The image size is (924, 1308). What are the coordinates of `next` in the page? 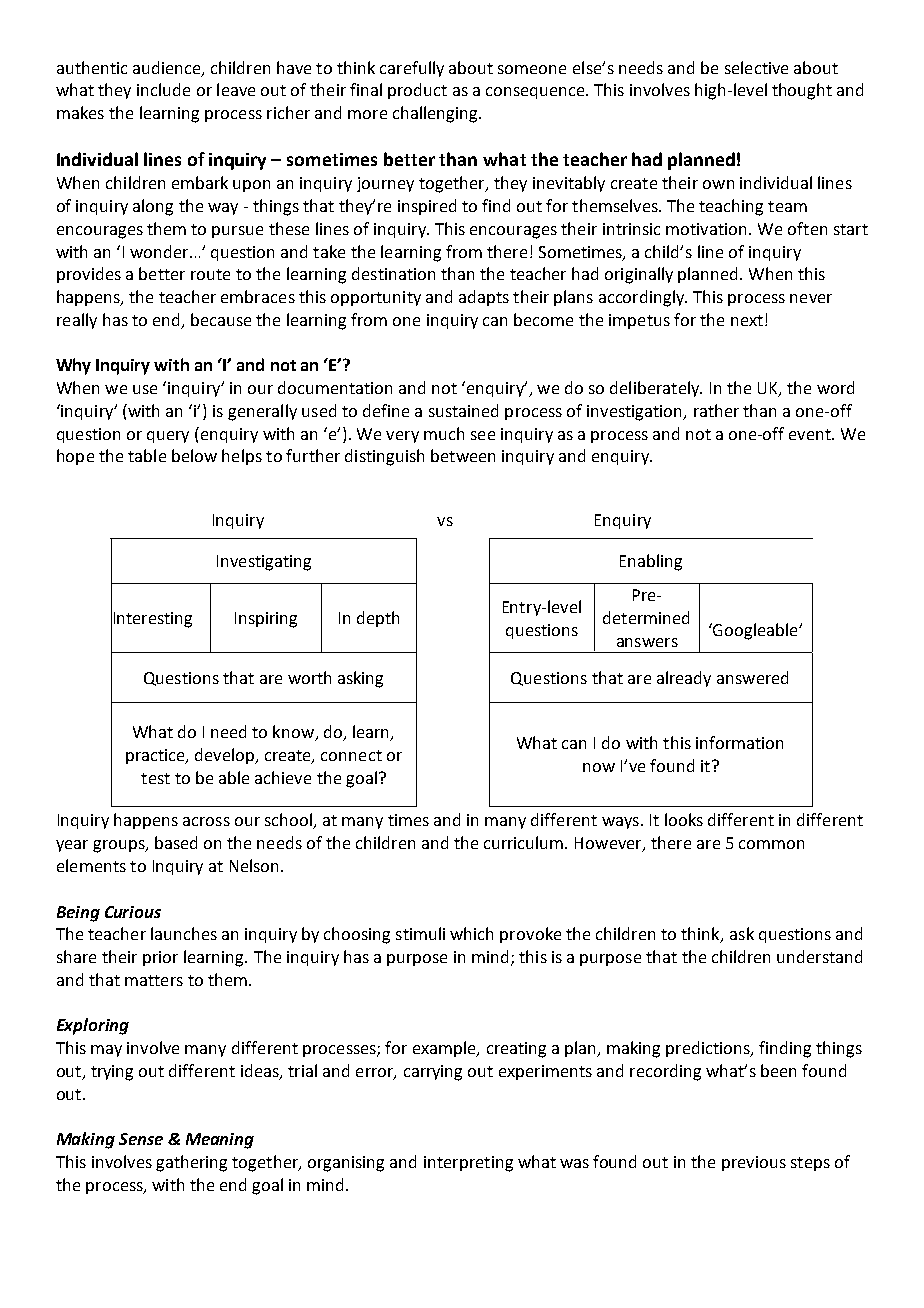 It's located at (747, 320).
